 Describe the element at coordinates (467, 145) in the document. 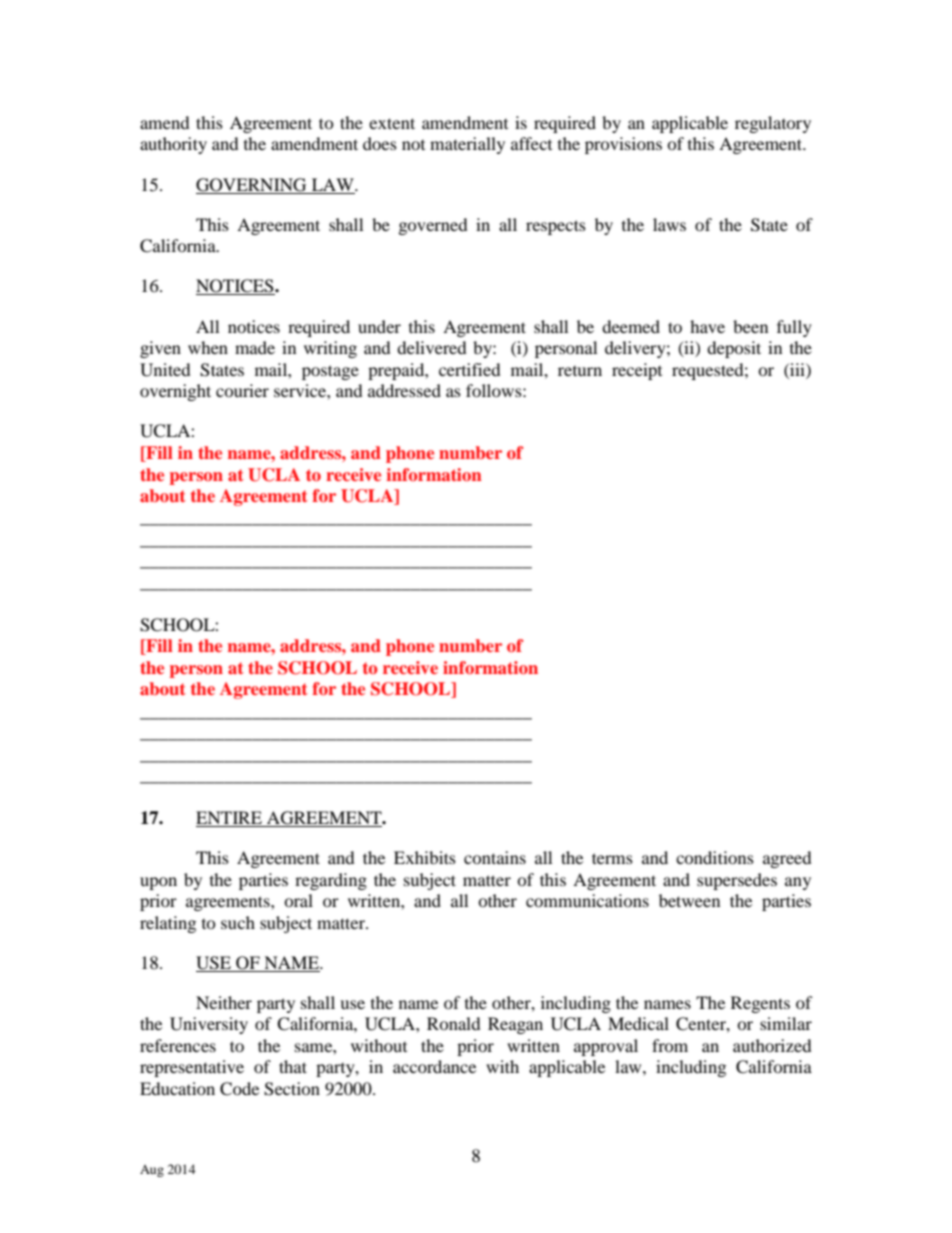

I see `materially` at that location.
